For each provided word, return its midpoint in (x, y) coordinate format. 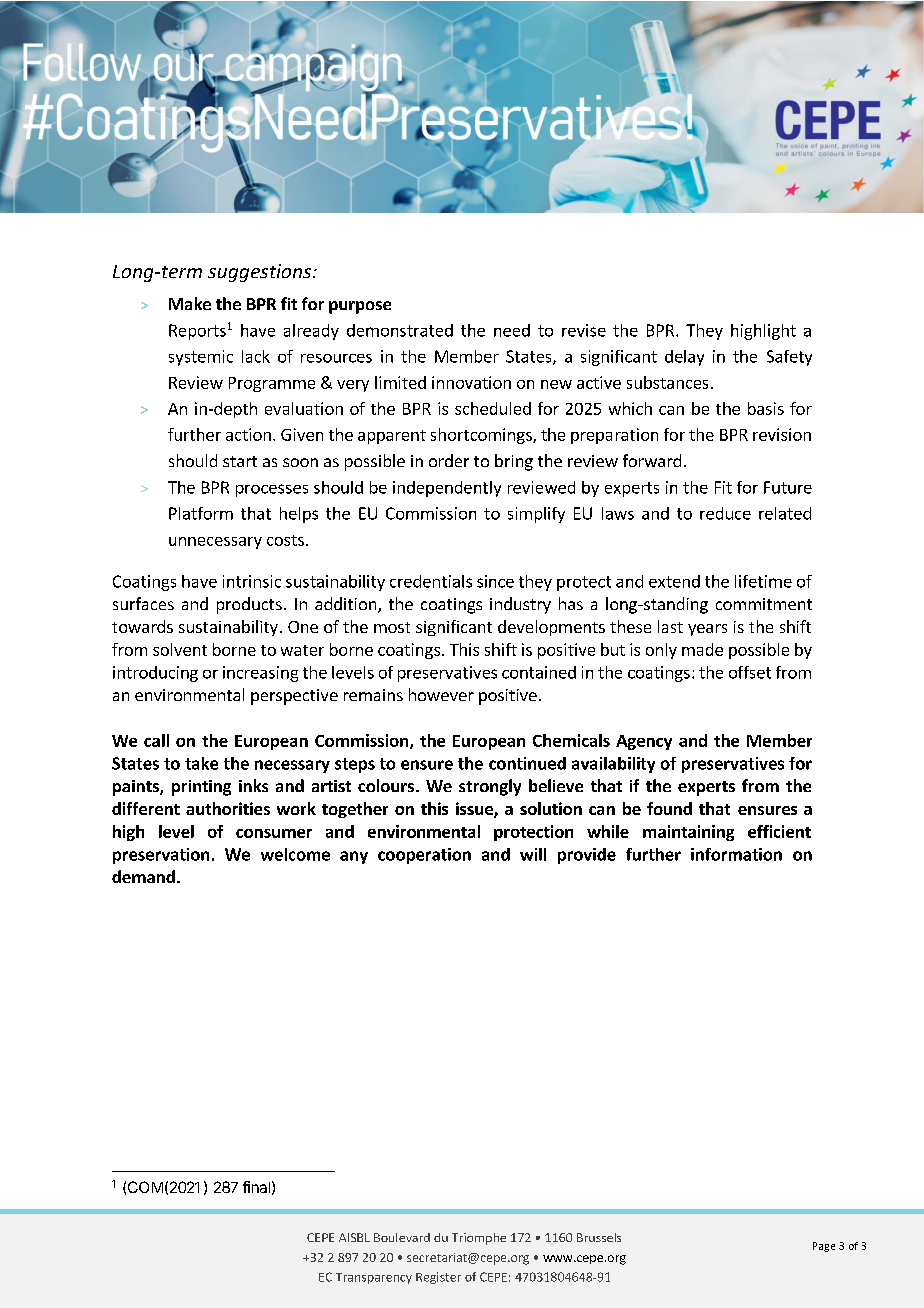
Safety (789, 358)
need (512, 330)
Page (824, 1247)
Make (190, 303)
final (256, 1187)
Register (438, 1278)
